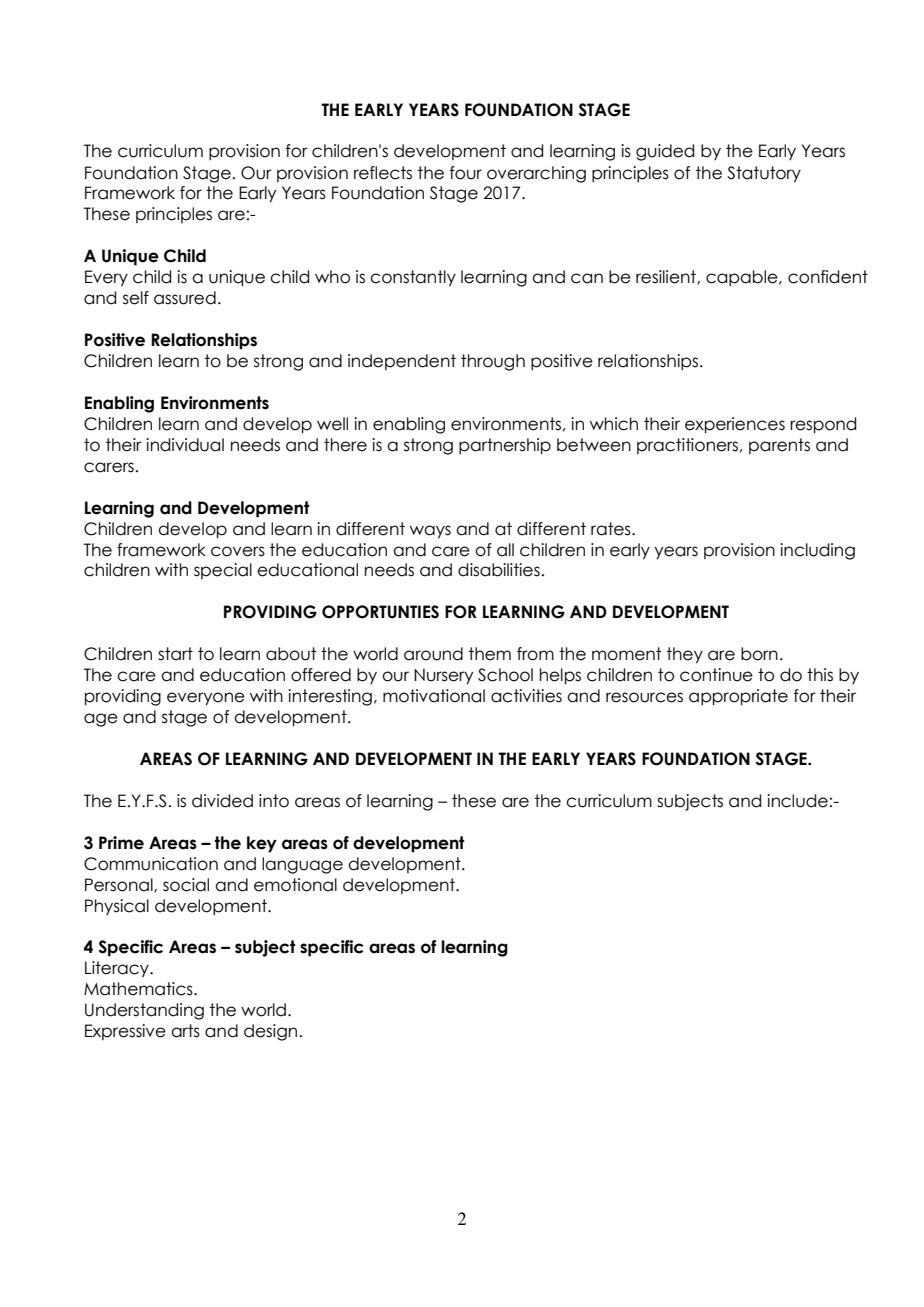 Image resolution: width=924 pixels, height=1307 pixels. What do you see at coordinates (295, 885) in the document?
I see `emotional` at bounding box center [295, 885].
